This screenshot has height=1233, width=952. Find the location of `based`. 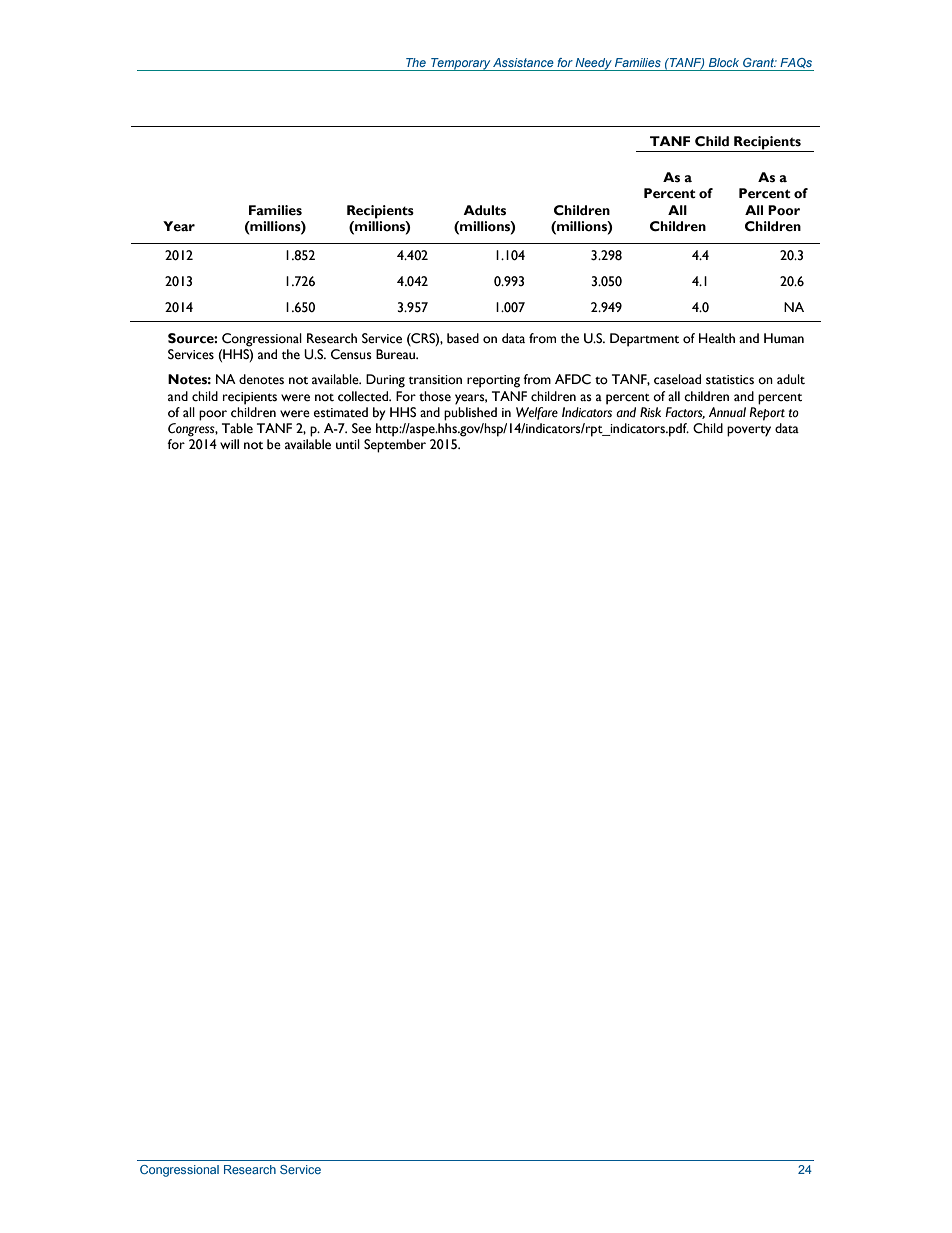

based is located at coordinates (463, 338).
